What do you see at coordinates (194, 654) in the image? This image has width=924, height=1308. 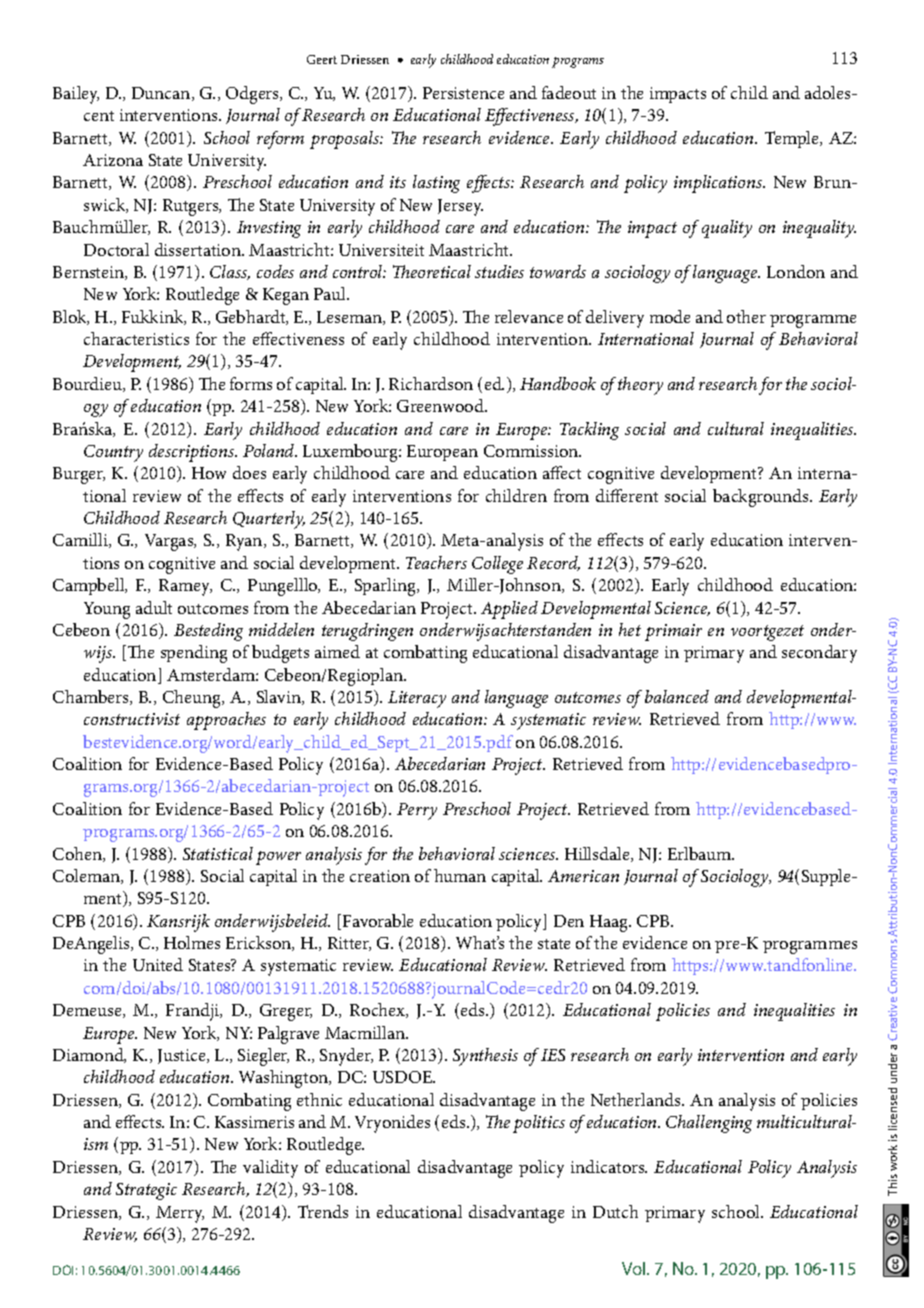 I see `spending` at bounding box center [194, 654].
